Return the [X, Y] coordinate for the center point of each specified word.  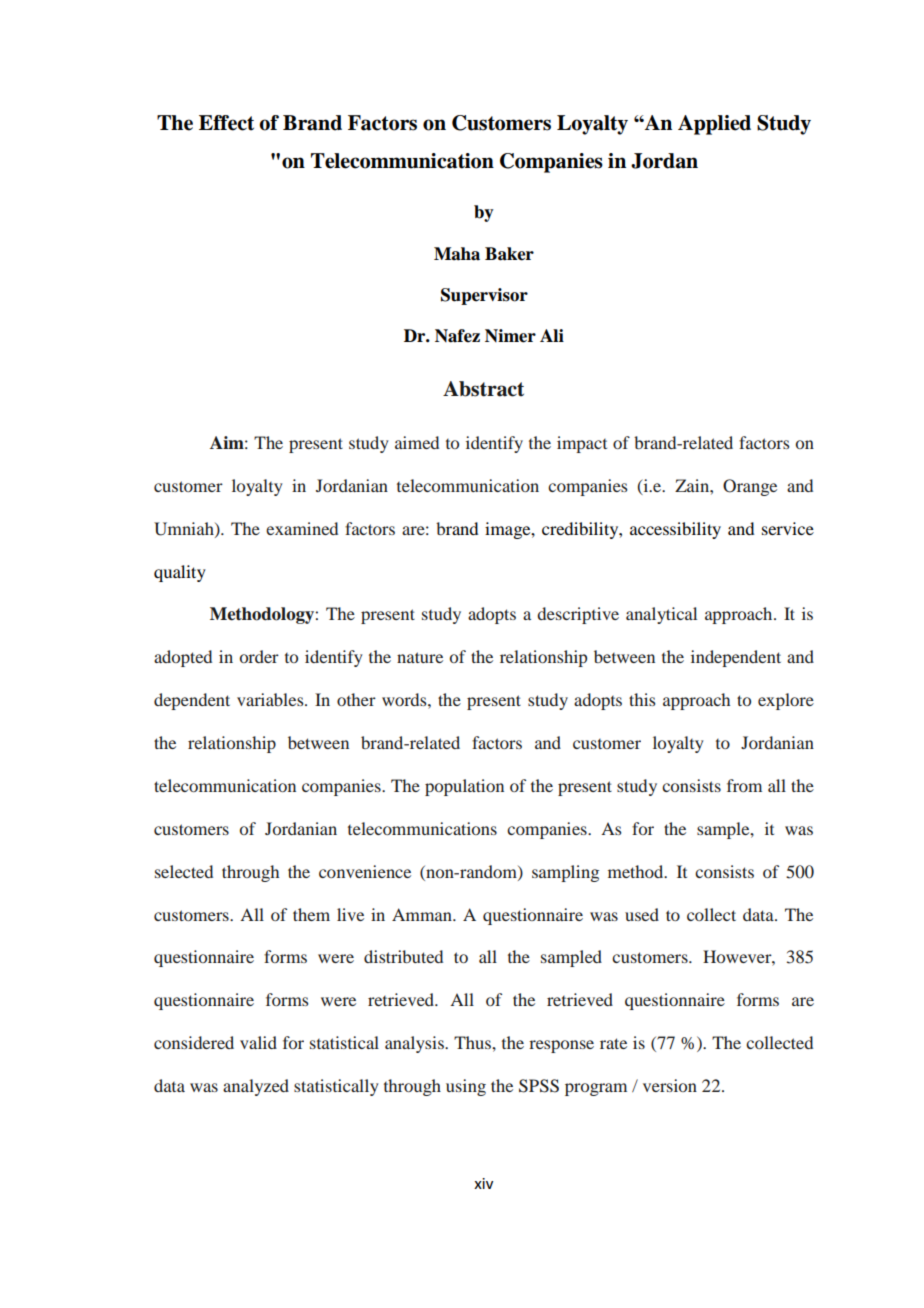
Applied [714, 125]
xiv [483, 1183]
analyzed [256, 1087]
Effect [226, 123]
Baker [509, 254]
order [259, 656]
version [670, 1085]
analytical [661, 615]
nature [420, 657]
